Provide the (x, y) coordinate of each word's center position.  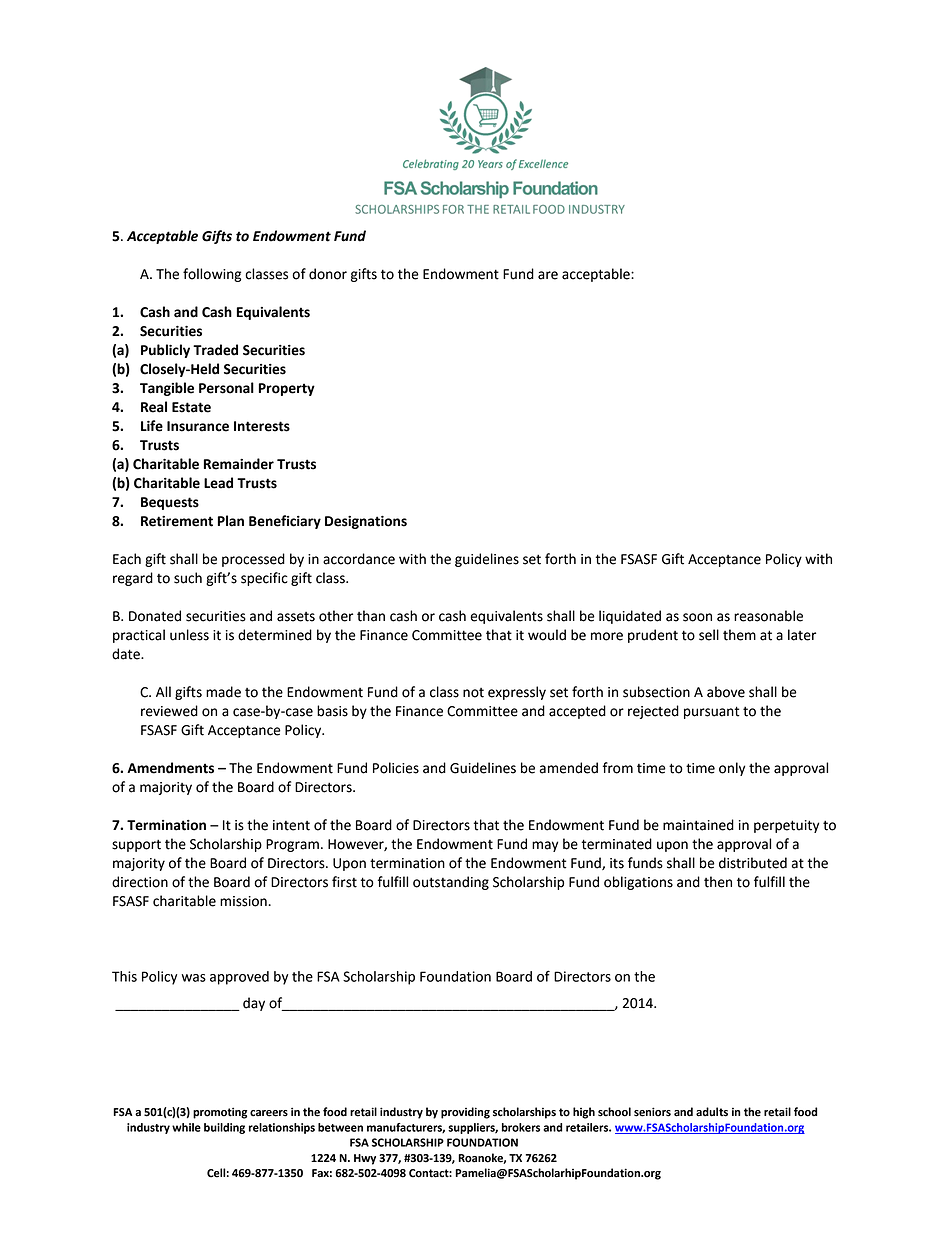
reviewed (169, 711)
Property (287, 389)
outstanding (451, 883)
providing (465, 1113)
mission (244, 901)
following (212, 275)
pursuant (712, 712)
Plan (231, 521)
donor (328, 274)
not (473, 693)
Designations (366, 522)
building (224, 1128)
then (718, 882)
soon (697, 617)
